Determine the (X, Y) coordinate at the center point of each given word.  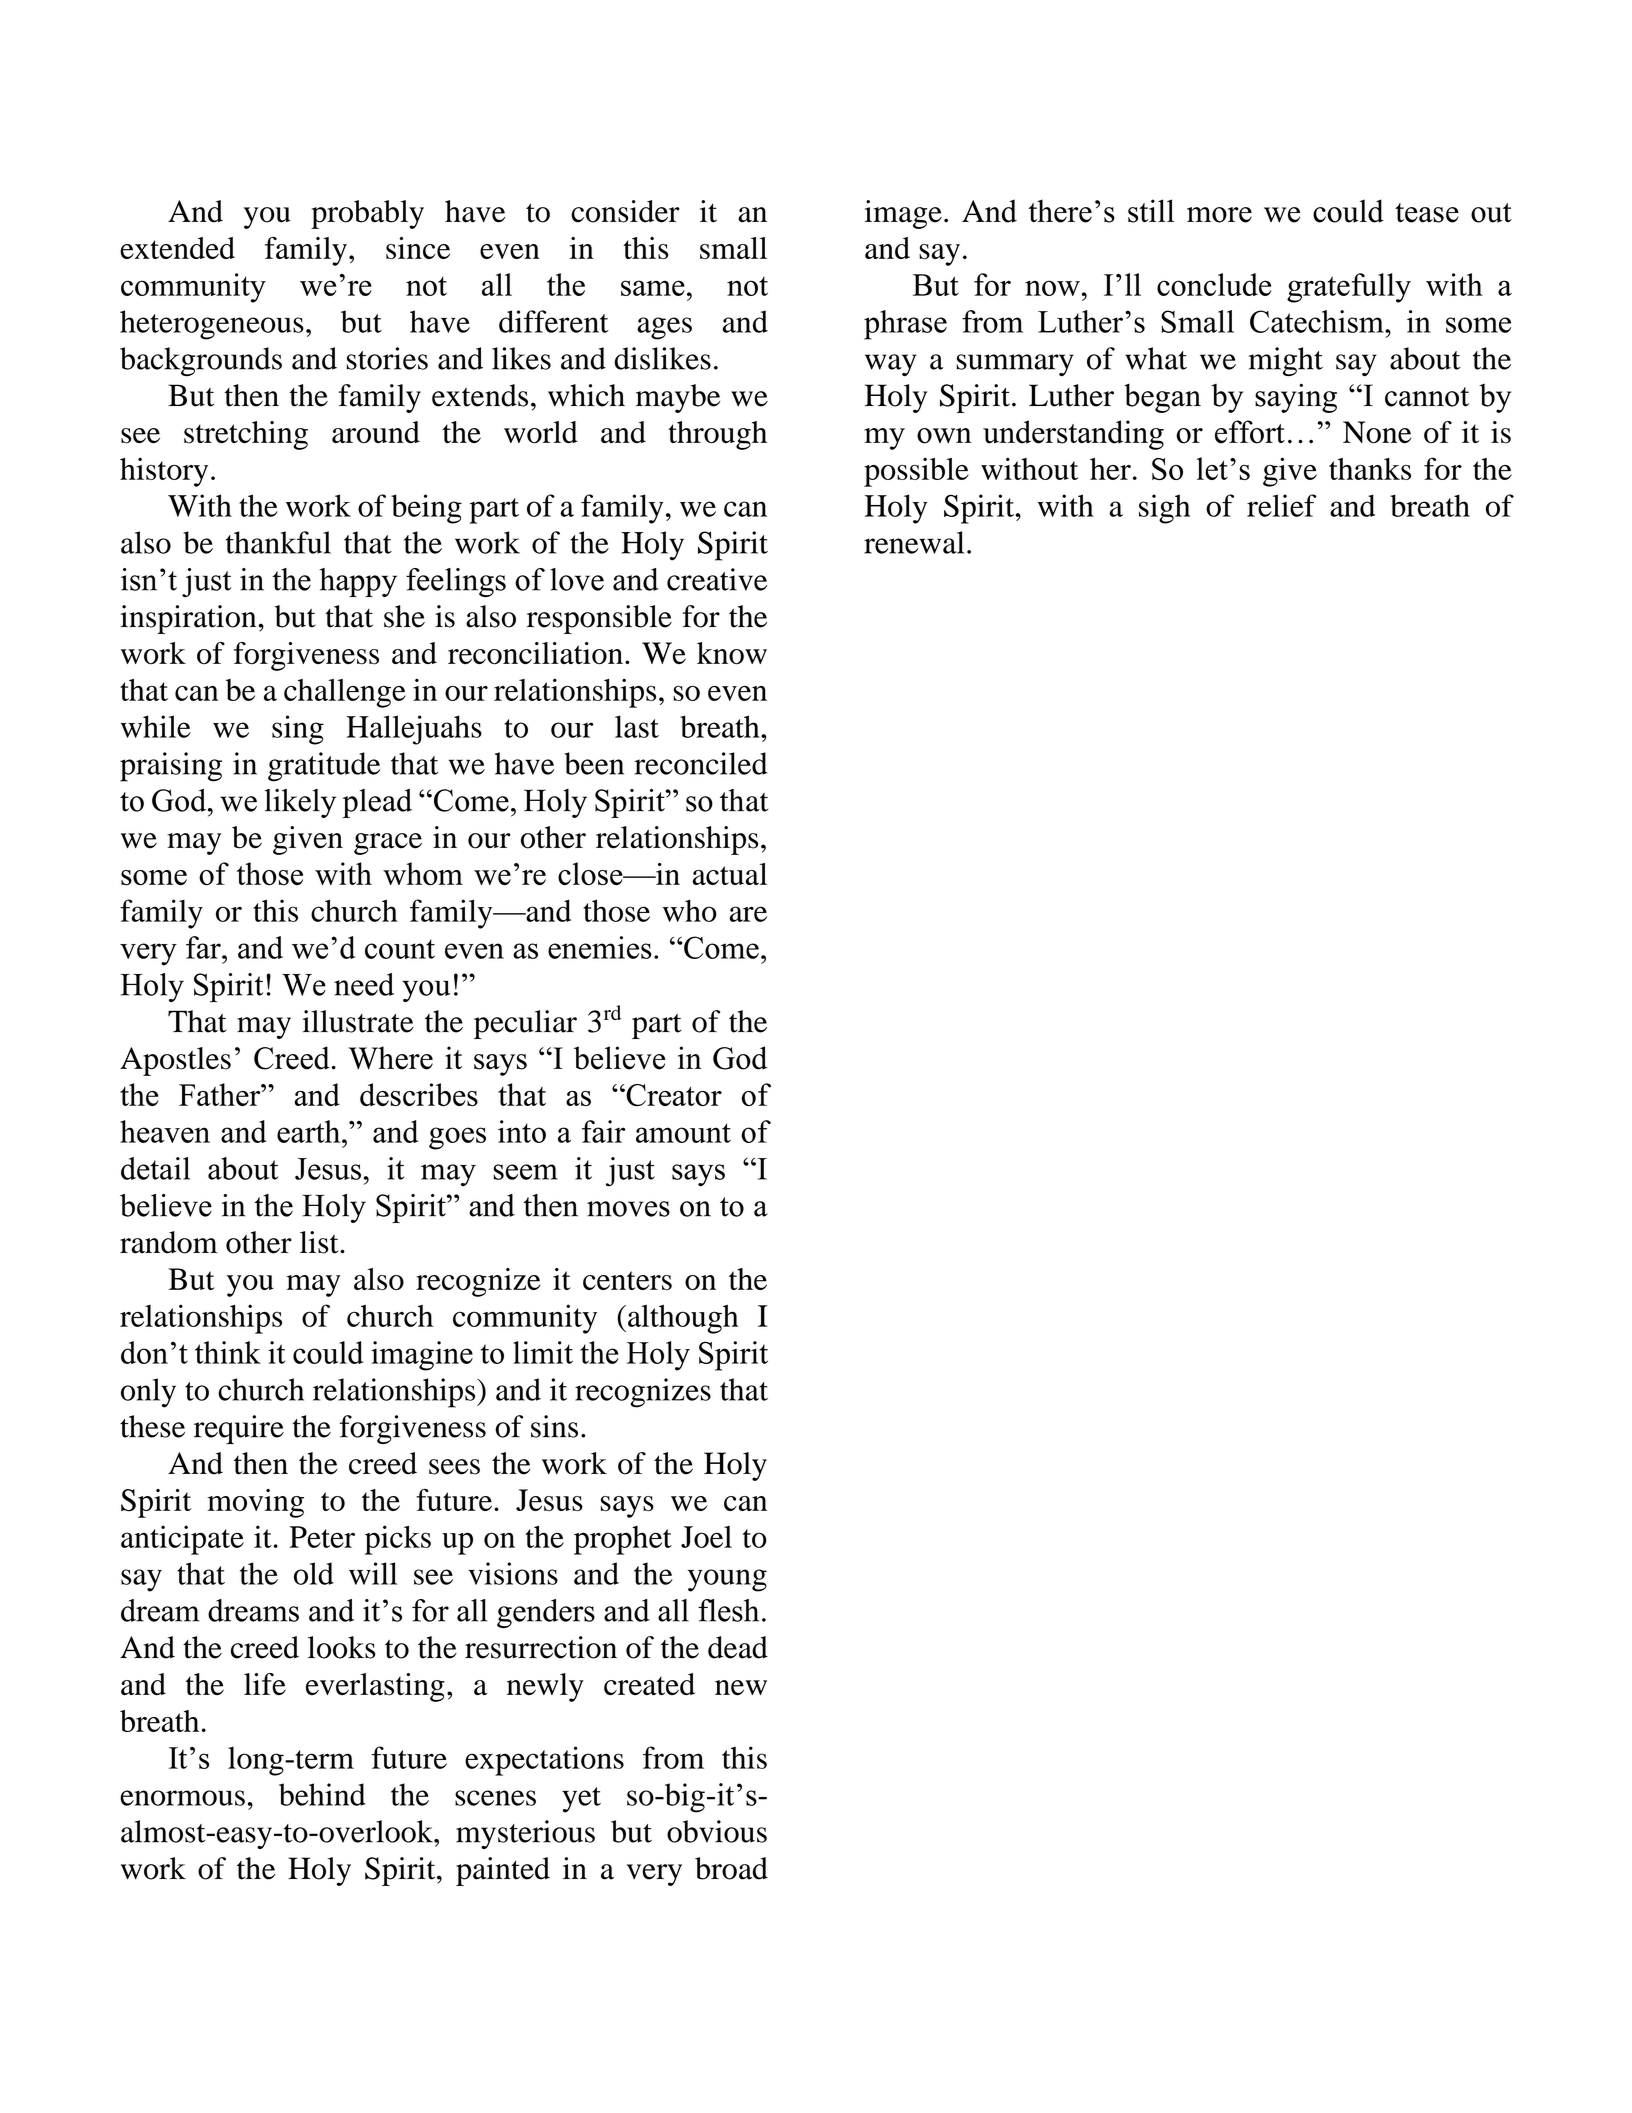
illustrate (358, 1021)
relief (1282, 505)
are (748, 914)
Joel (706, 1537)
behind (322, 1794)
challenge (345, 693)
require (239, 1429)
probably (367, 214)
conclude (1214, 284)
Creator (673, 1095)
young (727, 1580)
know (732, 653)
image (903, 214)
